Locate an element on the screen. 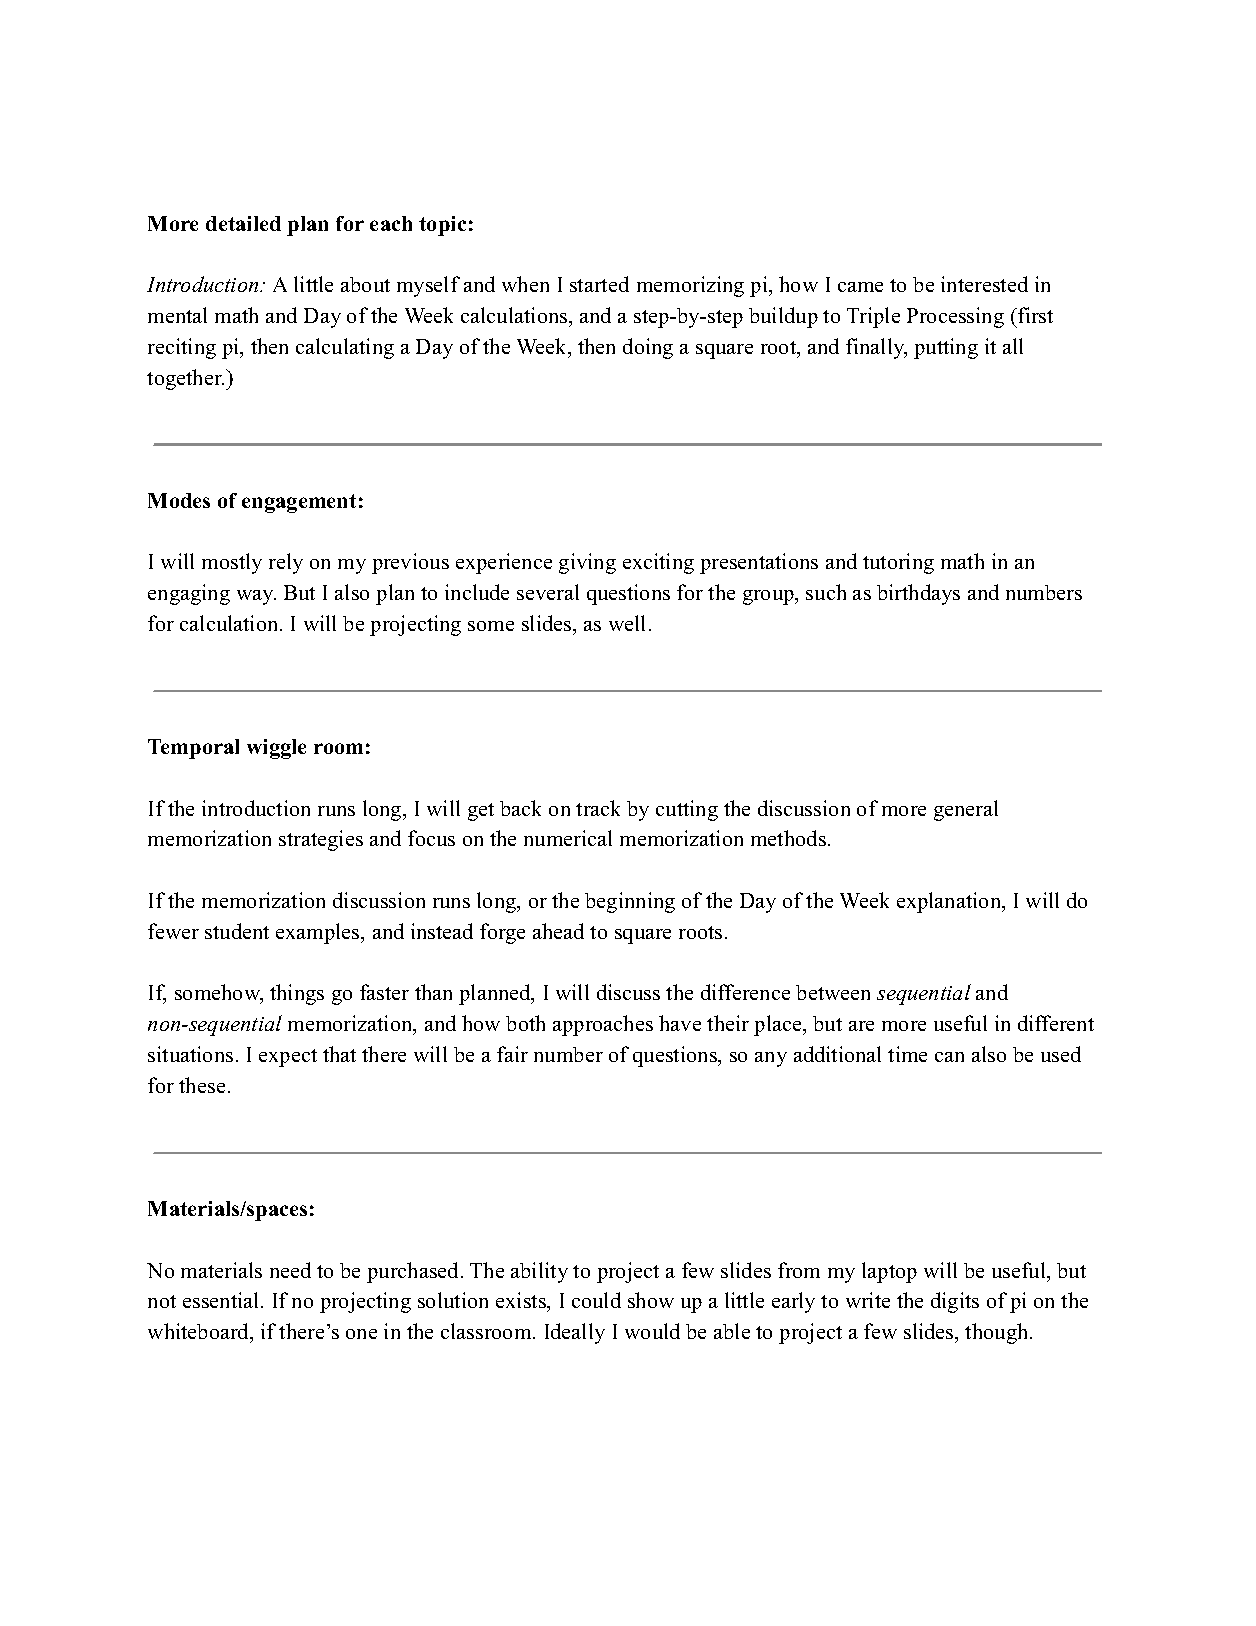 This screenshot has height=1626, width=1256. well is located at coordinates (627, 623).
